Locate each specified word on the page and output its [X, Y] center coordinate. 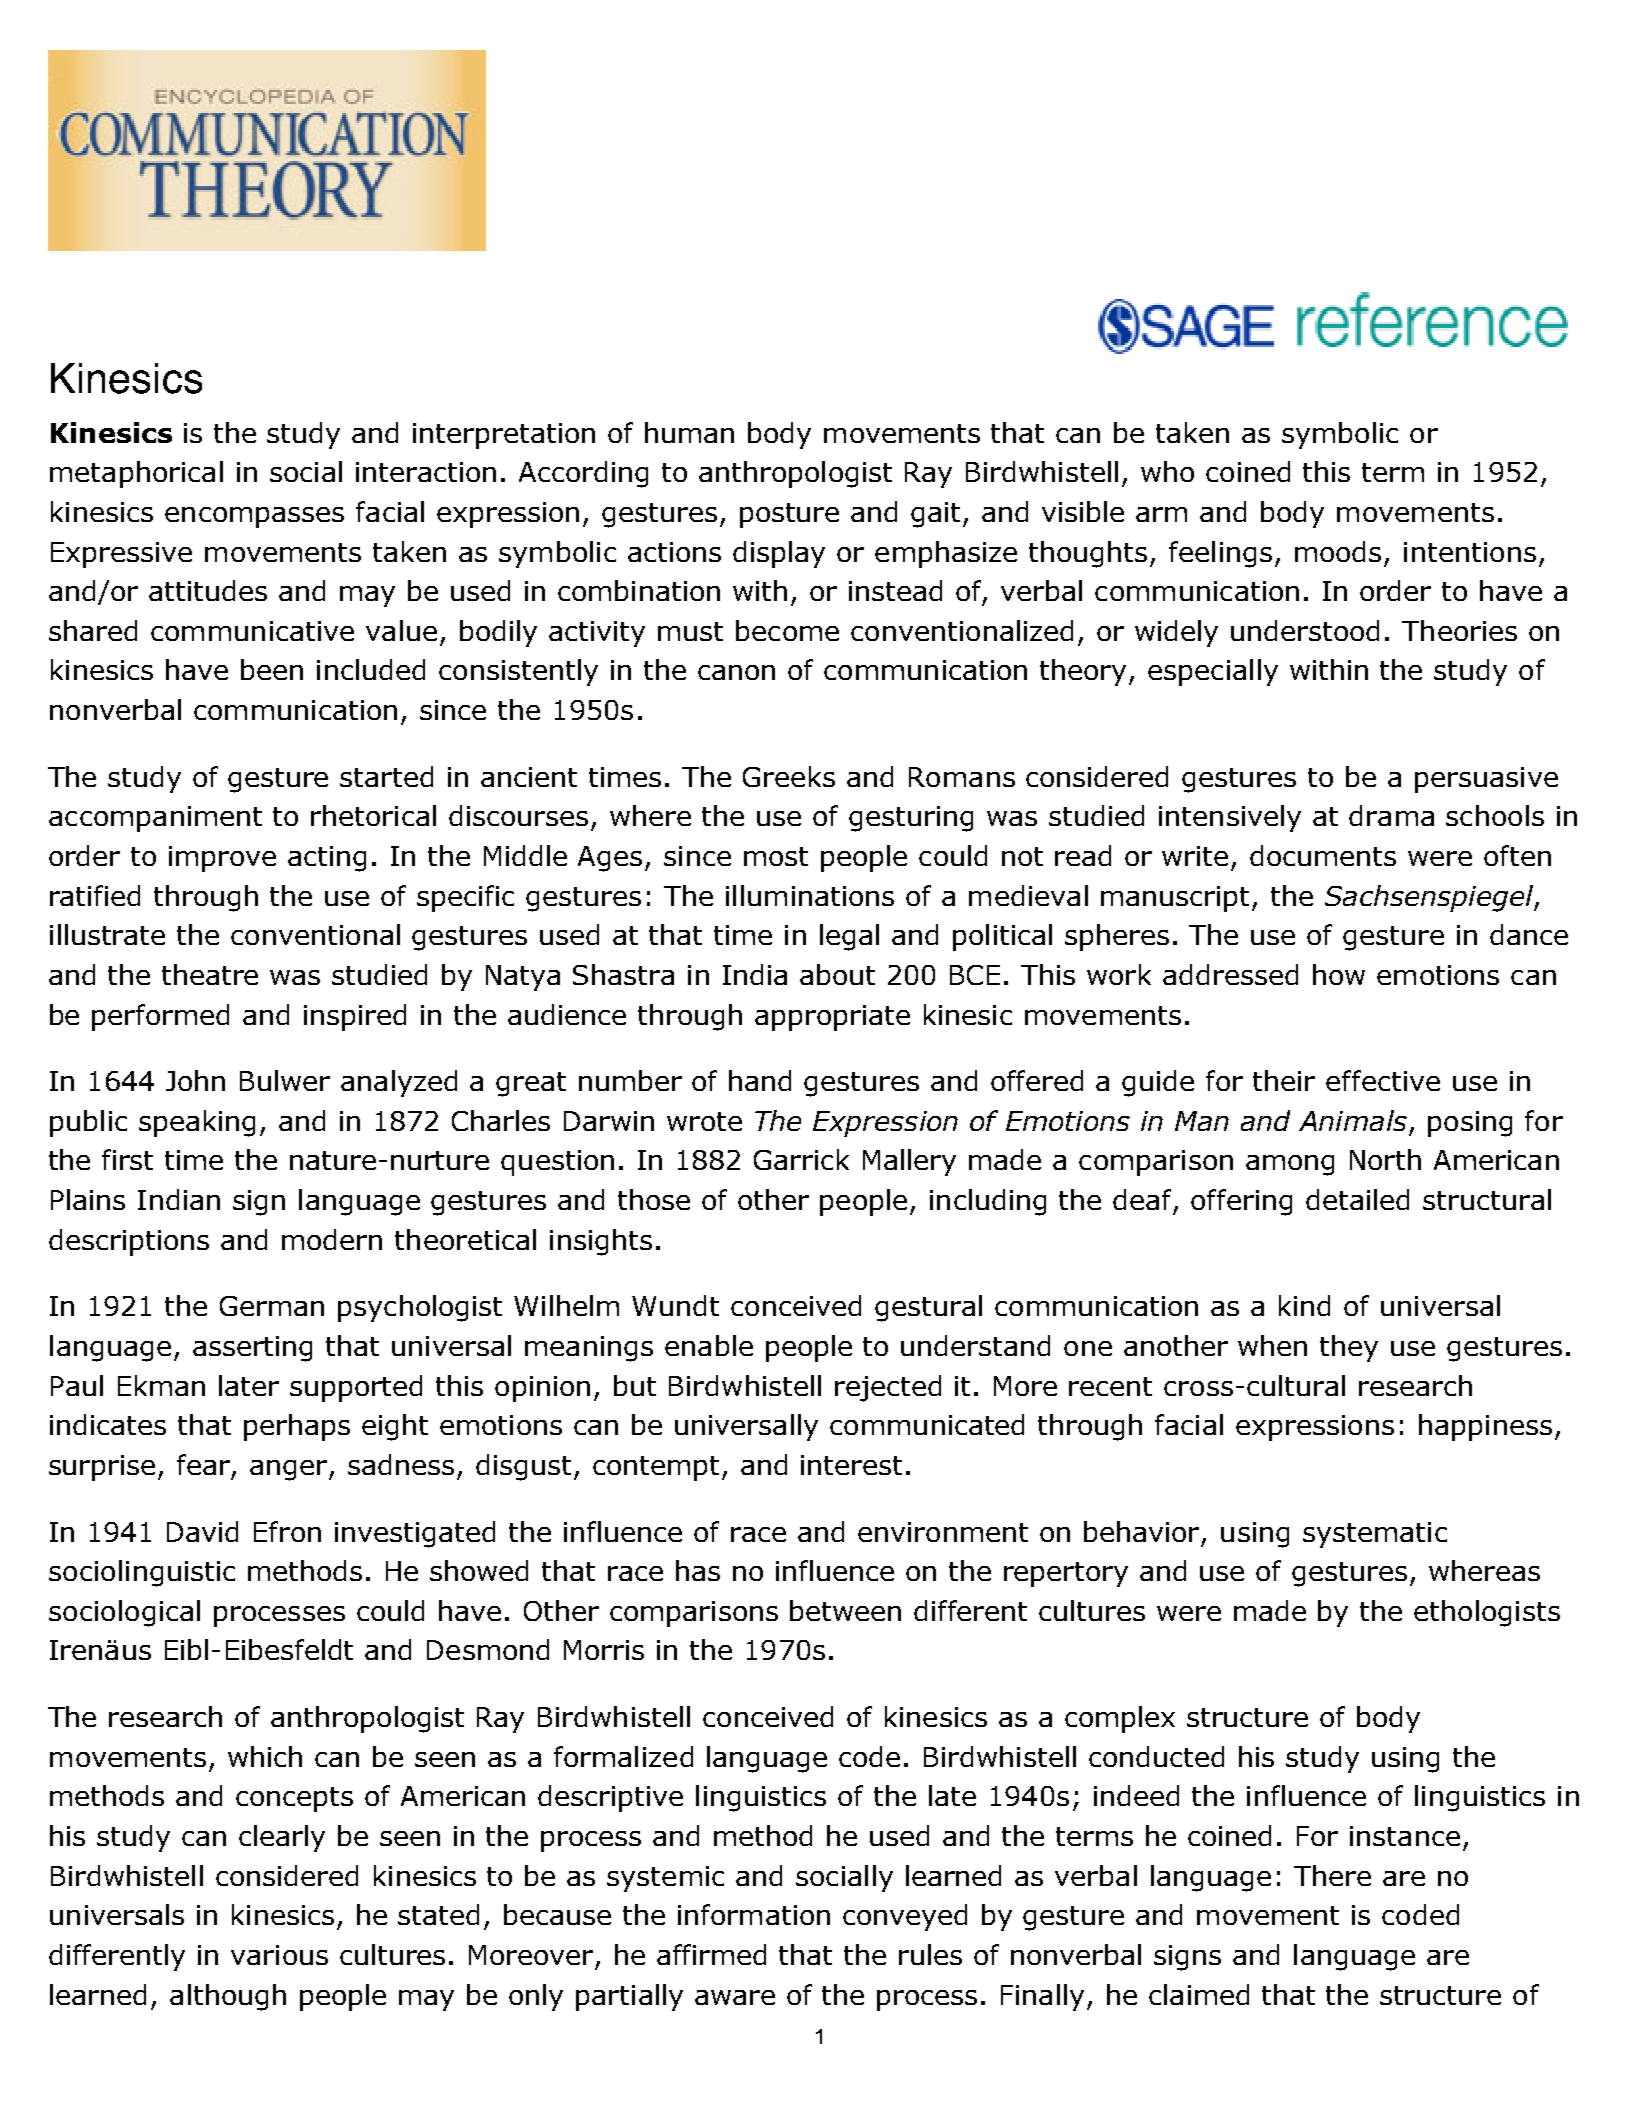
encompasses [254, 517]
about [837, 974]
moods [1338, 551]
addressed [1230, 974]
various [279, 1955]
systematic [1375, 1535]
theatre [210, 974]
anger [290, 1470]
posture [789, 515]
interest [851, 1465]
